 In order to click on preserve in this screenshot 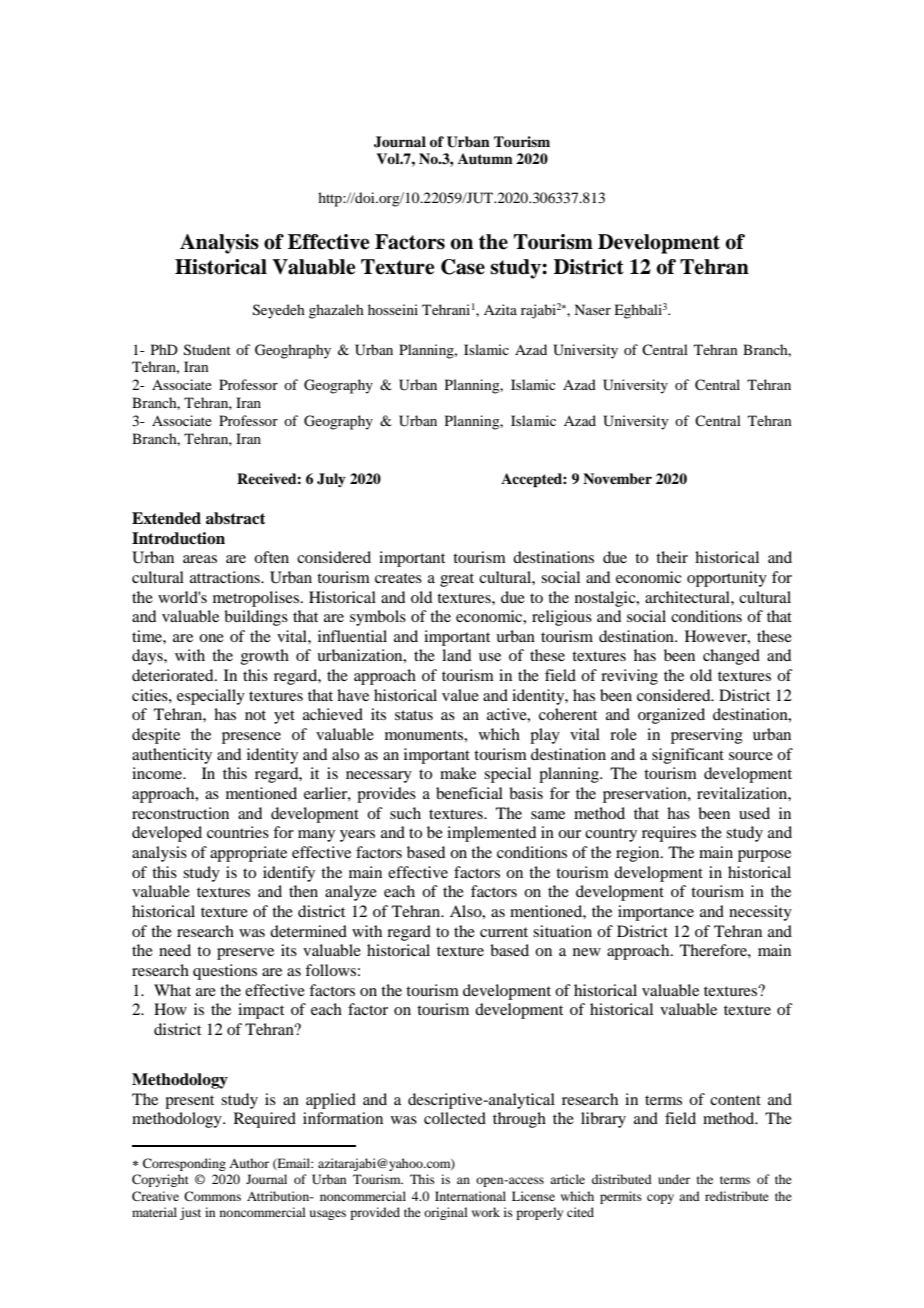, I will do `click(245, 954)`.
